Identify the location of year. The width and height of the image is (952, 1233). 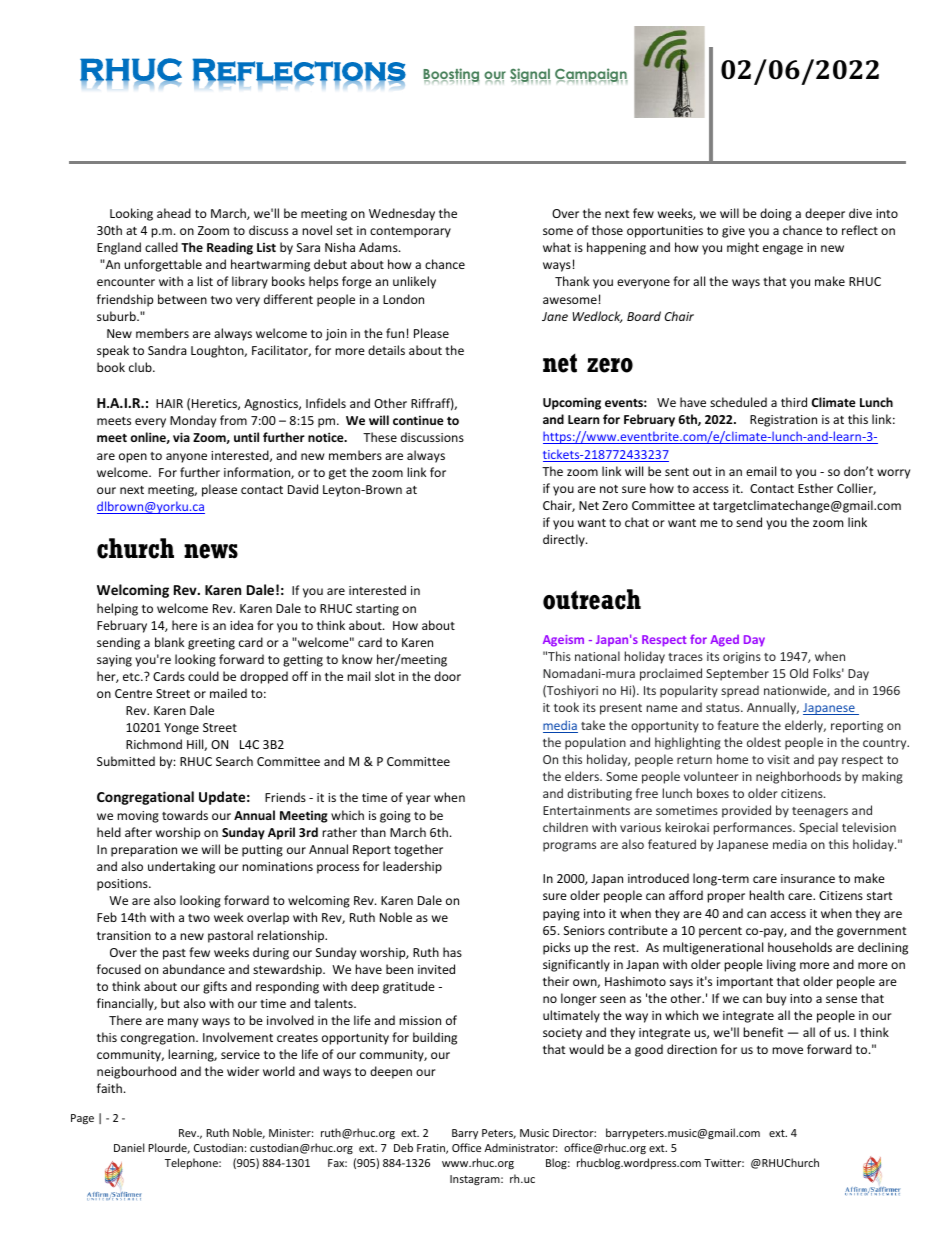
(418, 800).
